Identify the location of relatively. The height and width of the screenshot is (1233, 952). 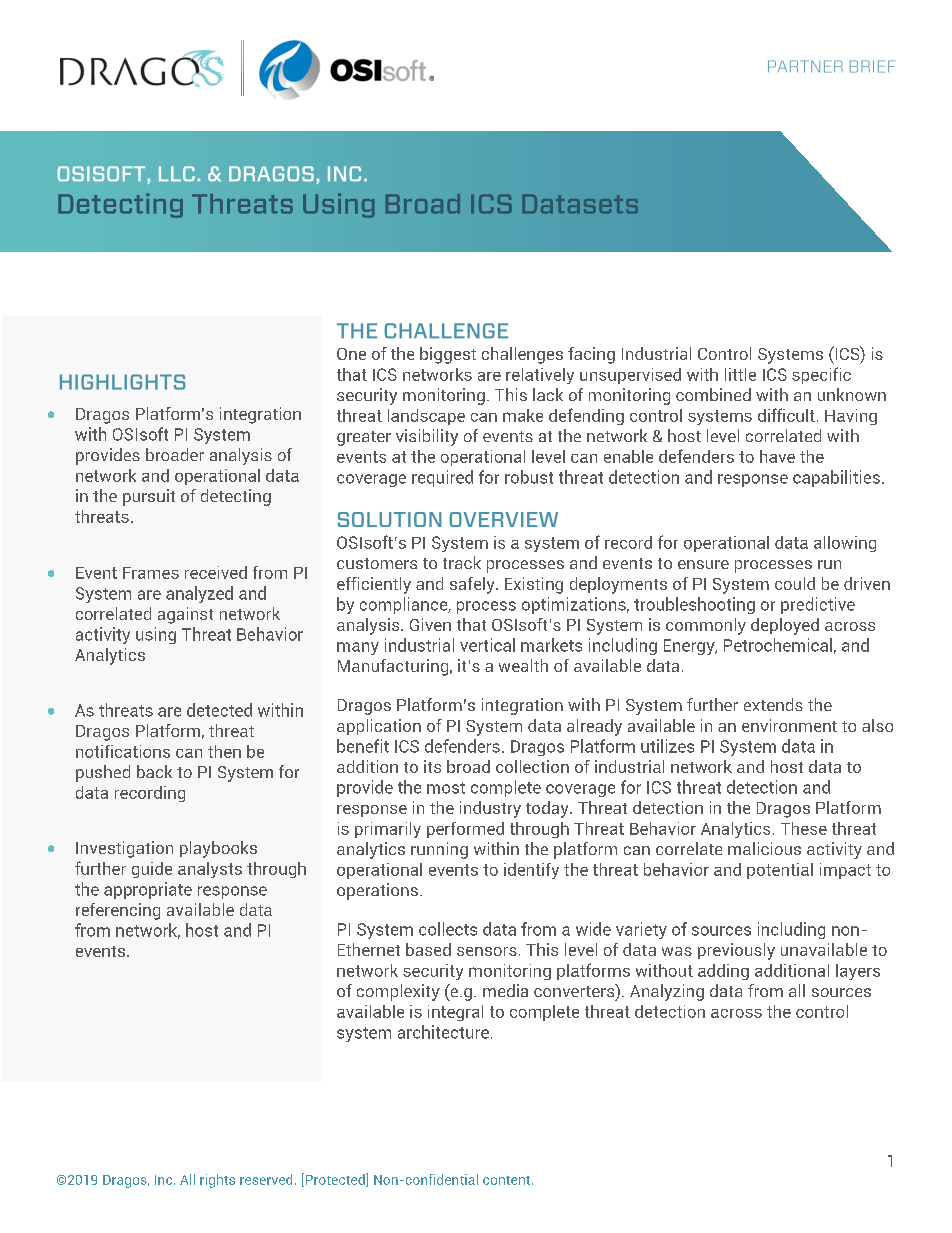
(540, 376).
